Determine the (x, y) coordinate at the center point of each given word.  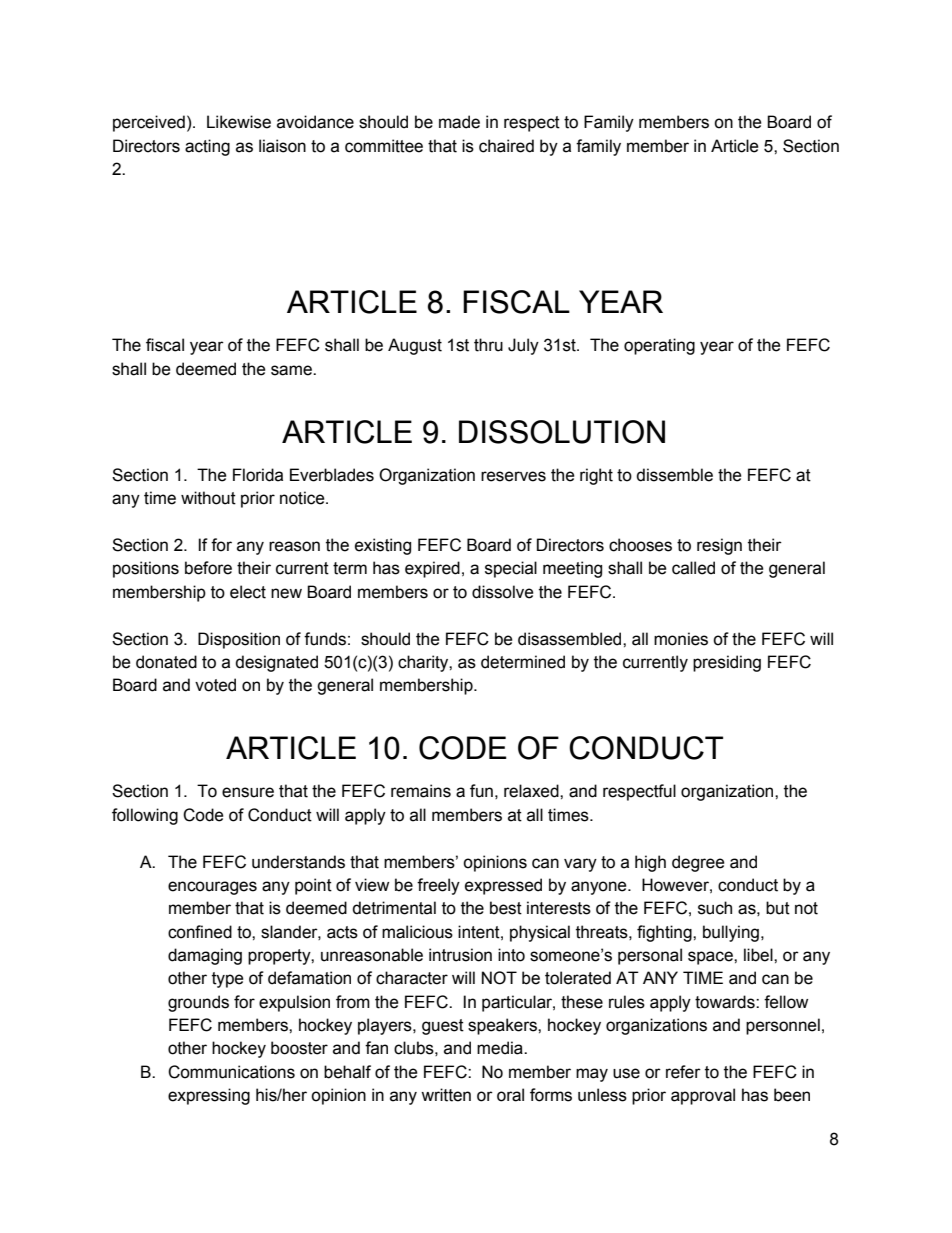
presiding (727, 663)
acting (207, 147)
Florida (258, 475)
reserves (513, 476)
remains (421, 791)
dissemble (674, 475)
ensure (248, 792)
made (459, 122)
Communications (231, 1072)
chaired (506, 146)
